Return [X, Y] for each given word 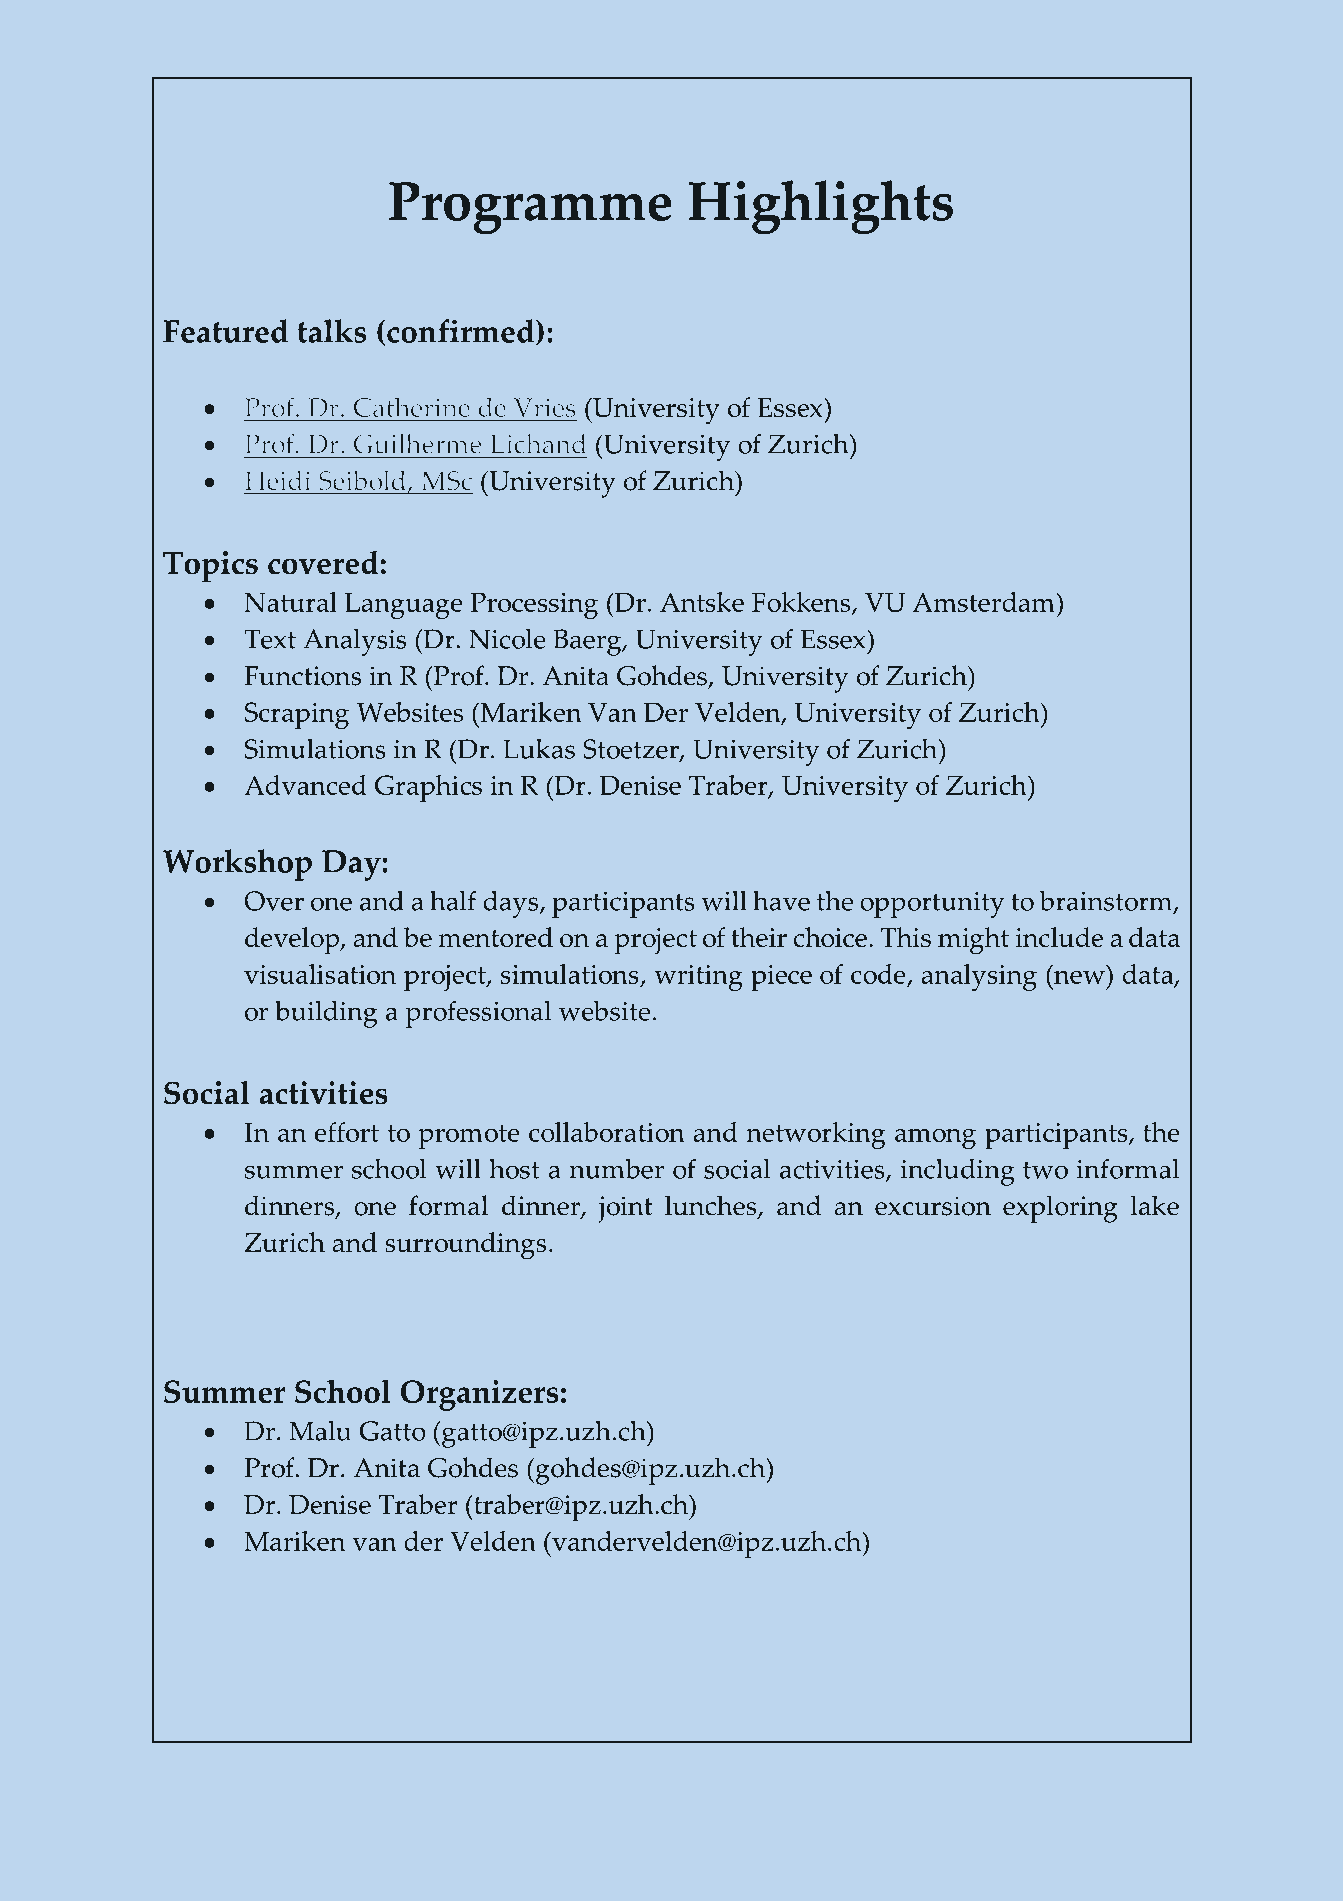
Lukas [539, 749]
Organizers [480, 1395]
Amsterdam [985, 602]
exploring [1060, 1209]
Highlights [820, 207]
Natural [290, 602]
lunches [712, 1206]
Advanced [305, 785]
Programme [530, 208]
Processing [534, 606]
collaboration [607, 1132]
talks [331, 331]
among [935, 1139]
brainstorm [1107, 902]
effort [347, 1132]
